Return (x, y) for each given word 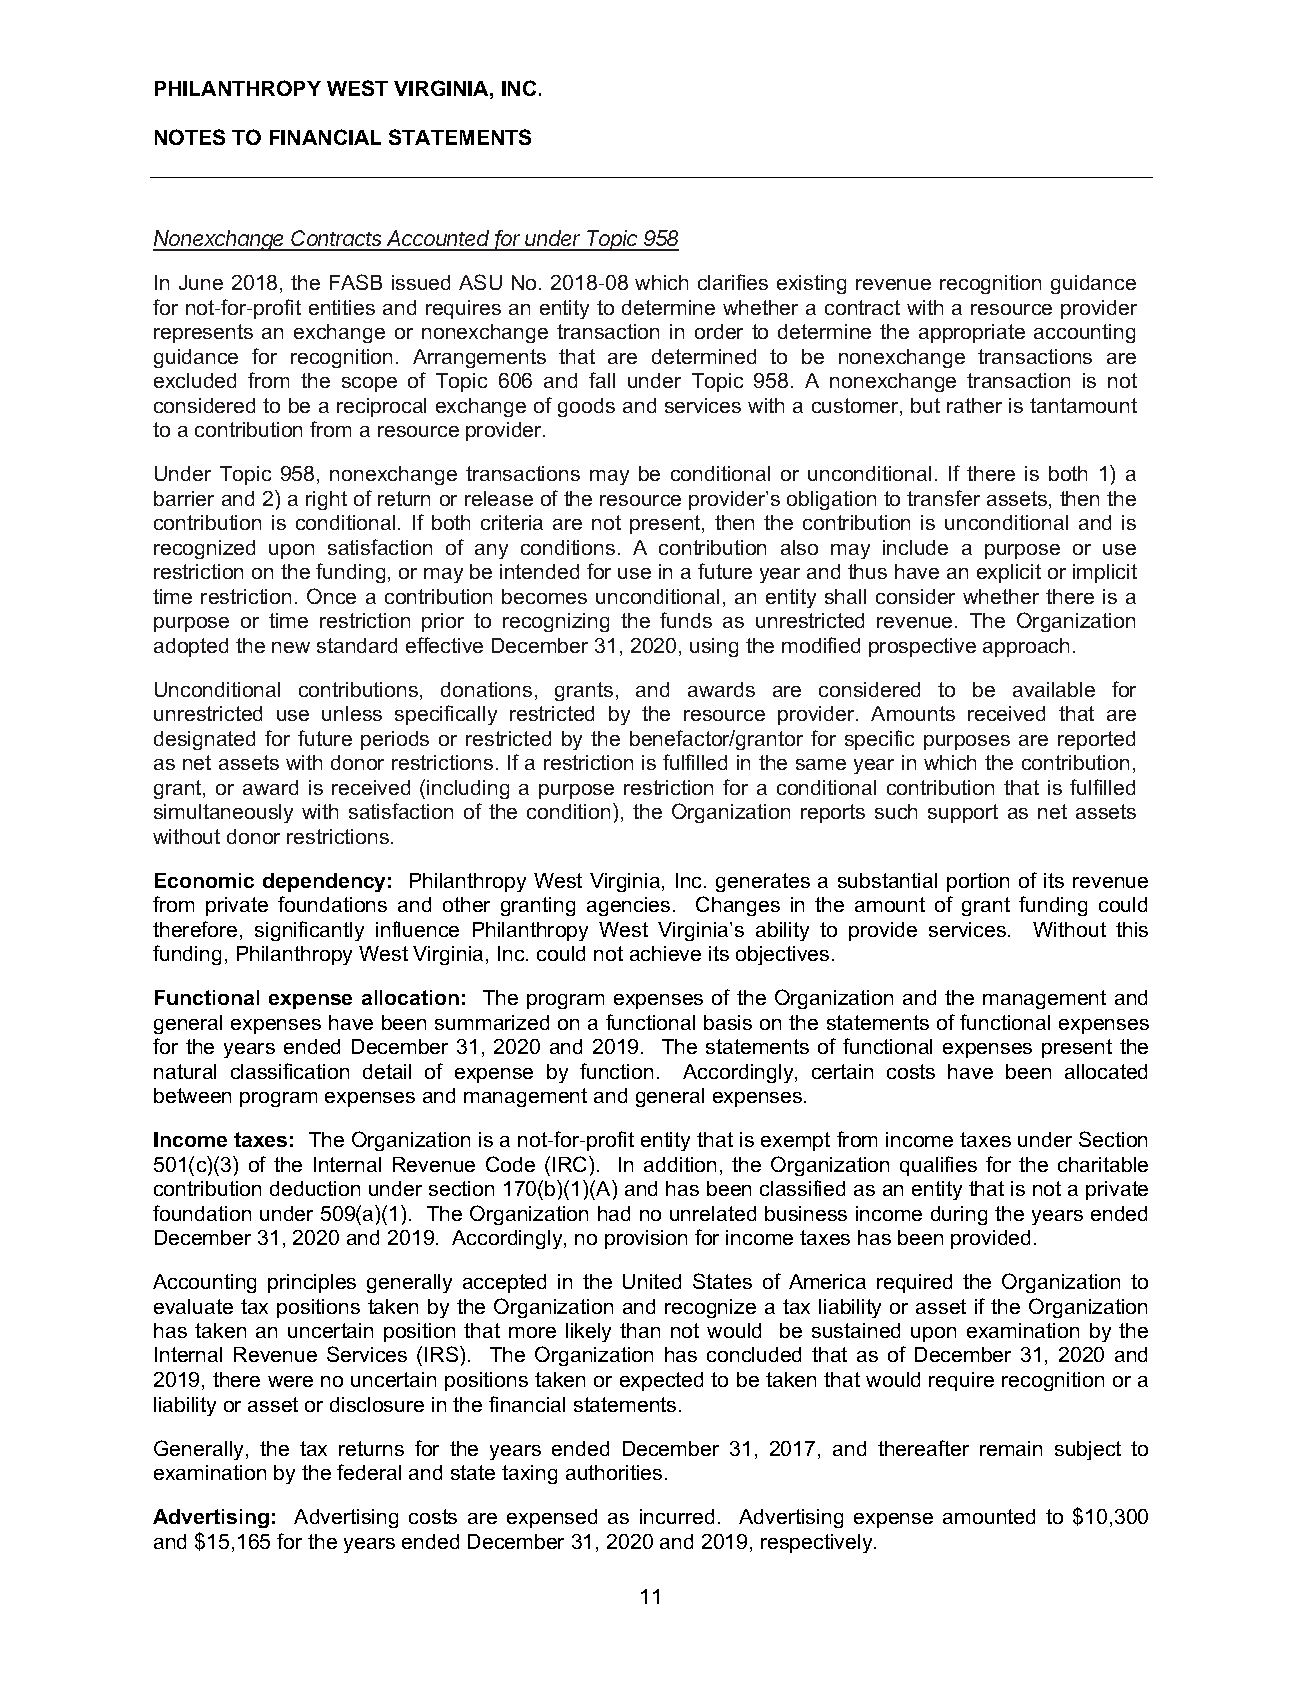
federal (369, 1472)
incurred (677, 1516)
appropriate (972, 333)
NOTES (190, 137)
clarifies (733, 282)
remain (1011, 1448)
